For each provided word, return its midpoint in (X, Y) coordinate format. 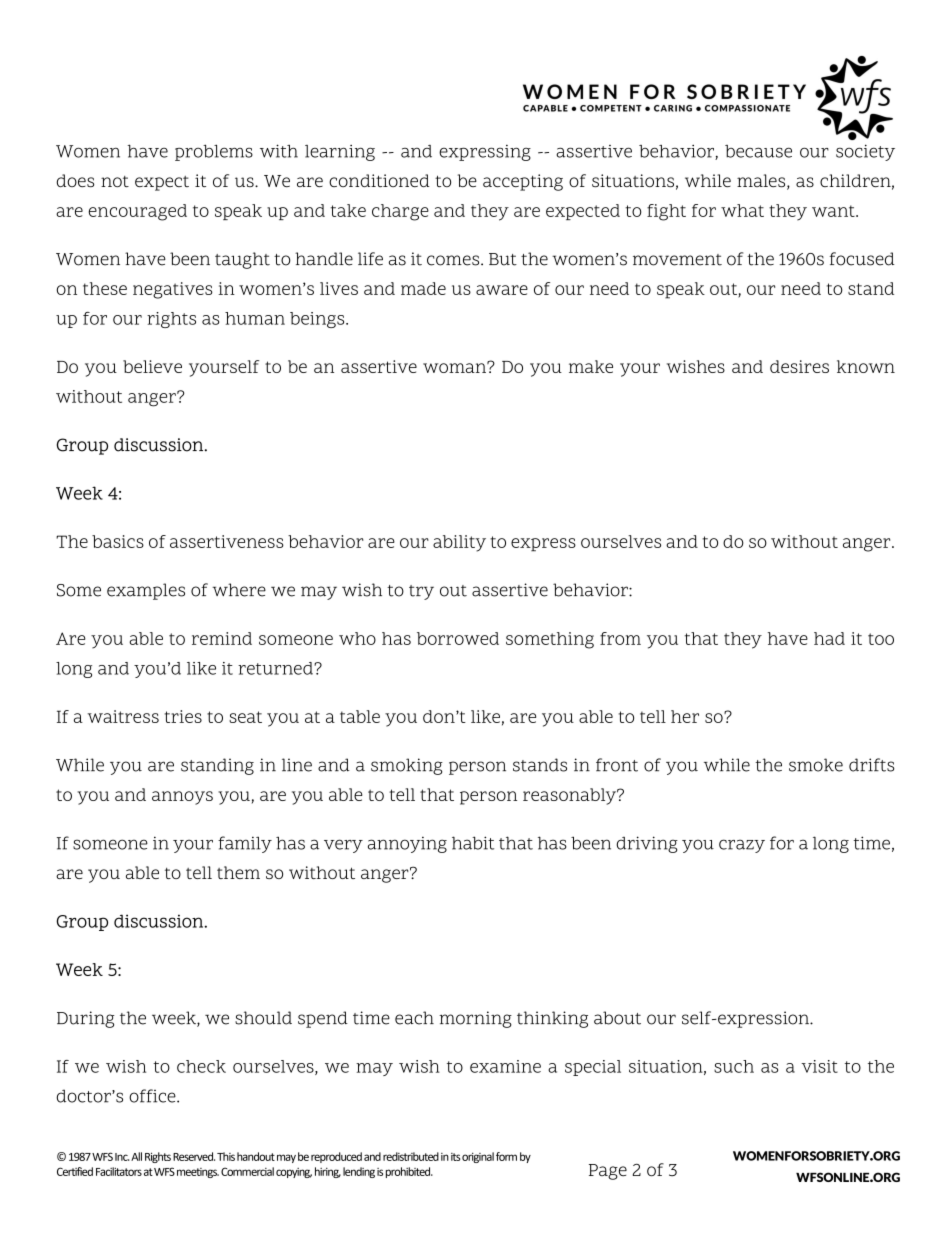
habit (473, 843)
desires (799, 366)
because (758, 151)
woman (455, 367)
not (115, 181)
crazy (742, 846)
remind (222, 638)
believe (152, 366)
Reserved (194, 1156)
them (238, 872)
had (829, 638)
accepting (523, 182)
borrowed (458, 638)
